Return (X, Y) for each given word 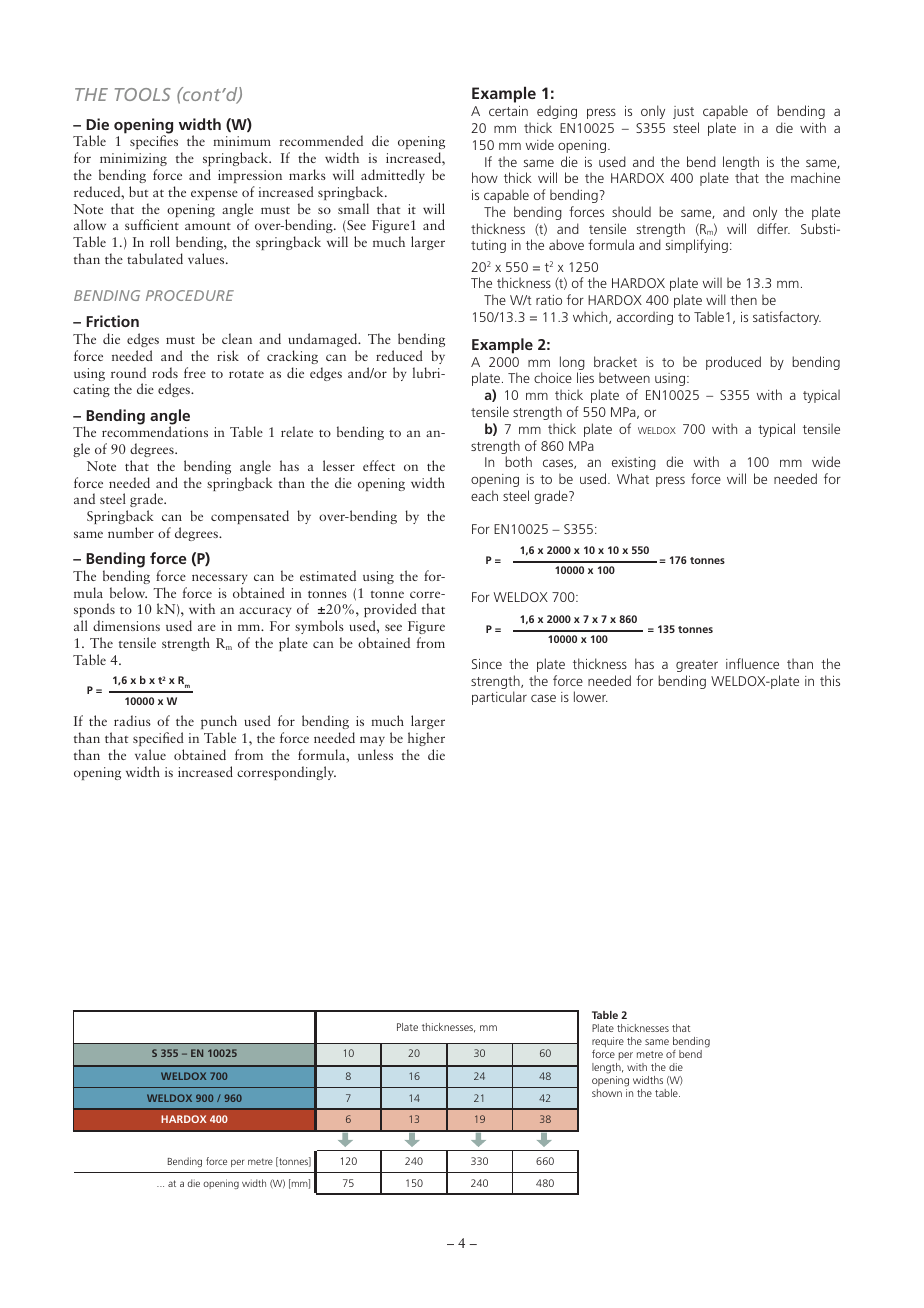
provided (390, 612)
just (683, 112)
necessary (220, 579)
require (608, 1043)
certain (508, 111)
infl (734, 663)
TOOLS (143, 94)
